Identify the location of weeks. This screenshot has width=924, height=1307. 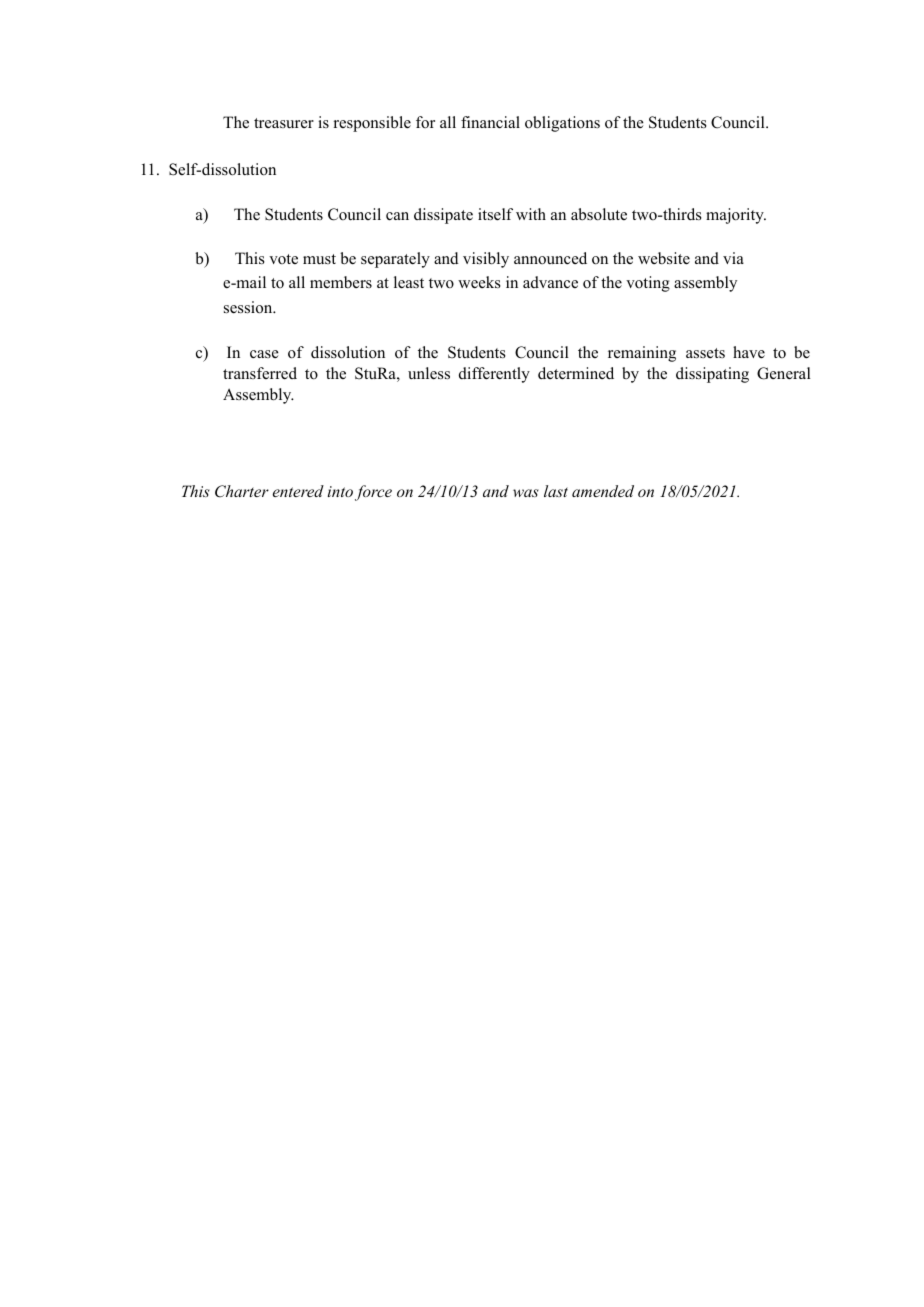
(479, 282).
